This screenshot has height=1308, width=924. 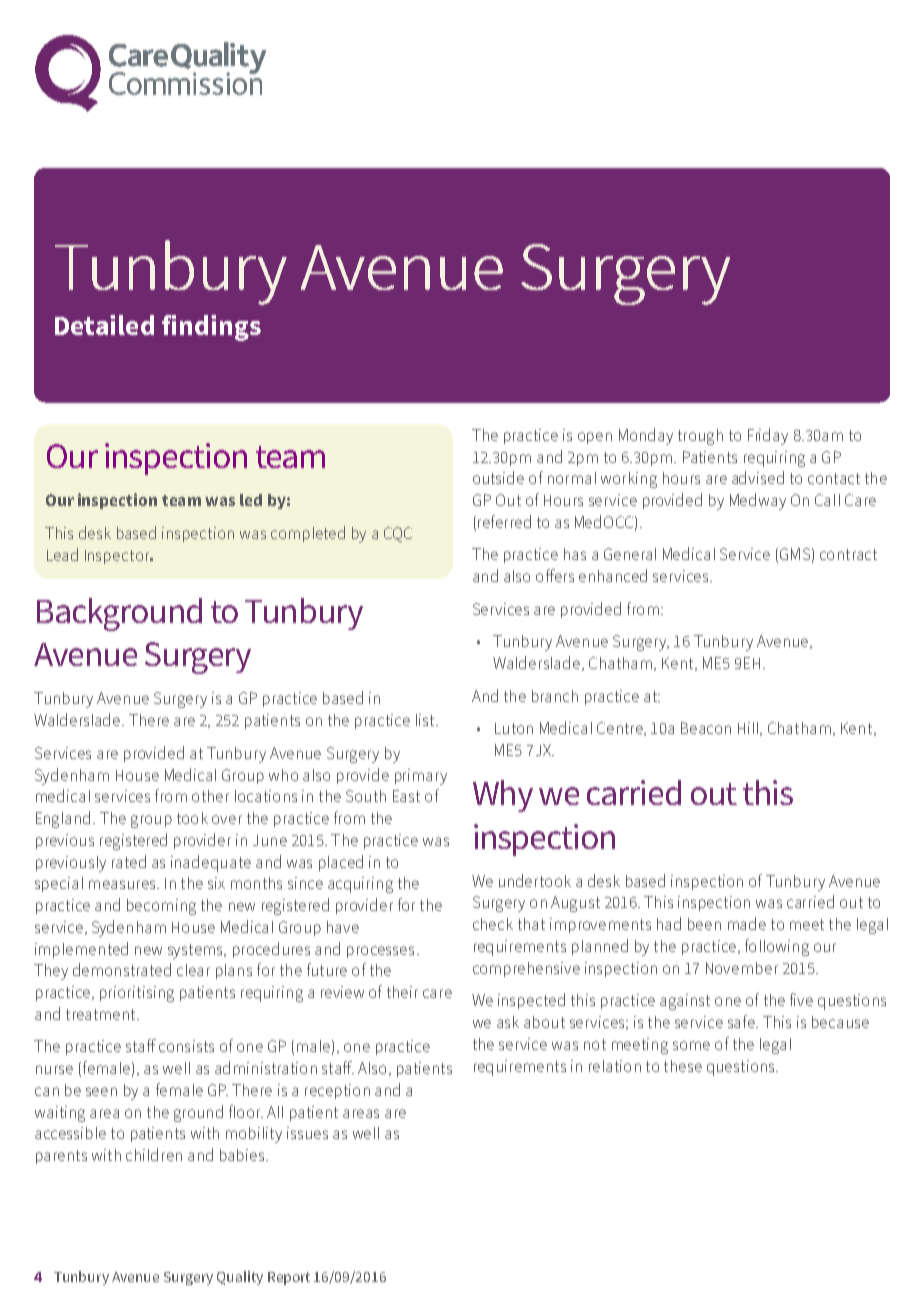 What do you see at coordinates (508, 1022) in the screenshot?
I see `ask` at bounding box center [508, 1022].
